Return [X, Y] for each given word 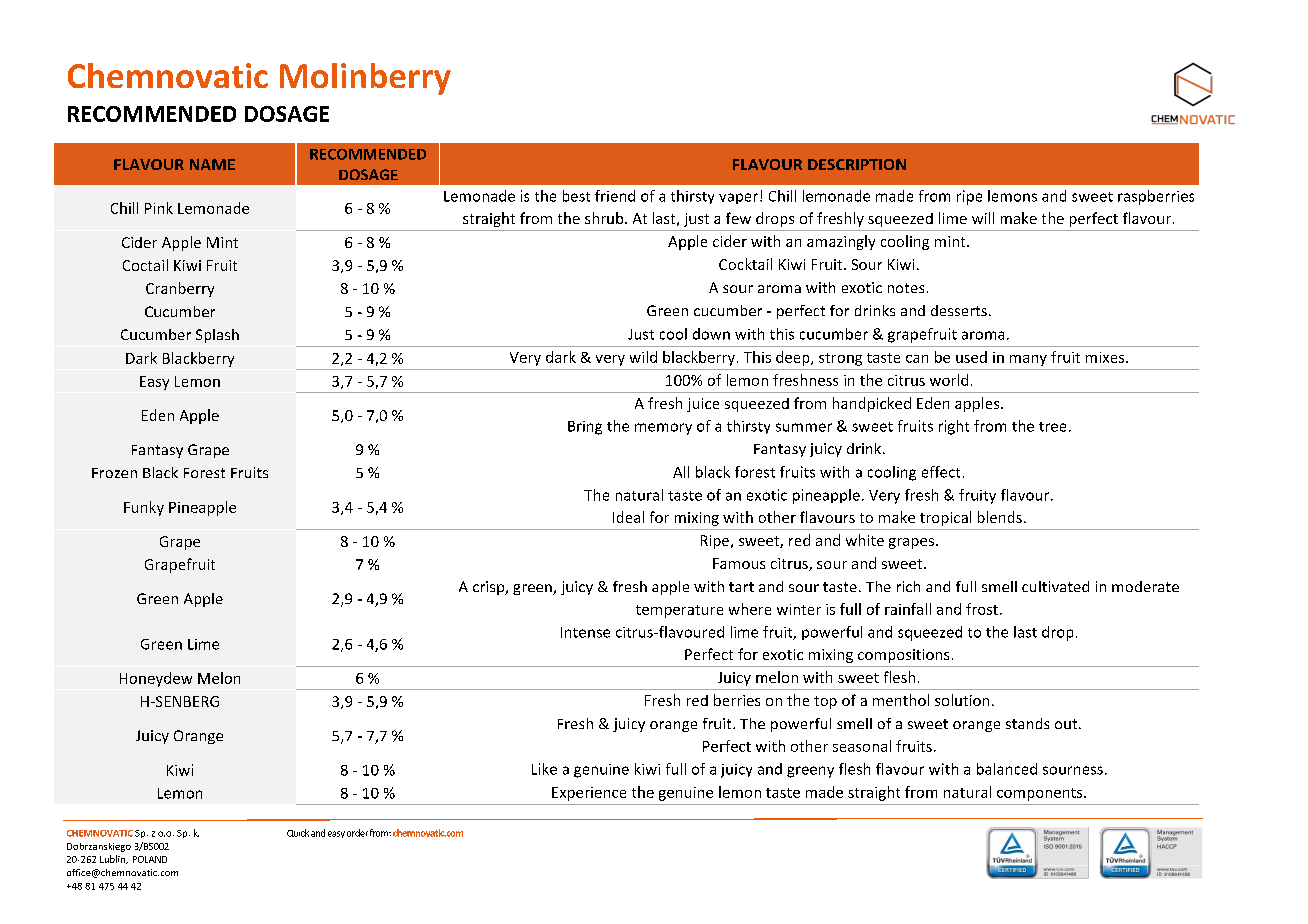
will [983, 218]
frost [983, 609]
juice [703, 405]
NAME [212, 164]
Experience [589, 794]
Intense [585, 632]
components [1041, 794]
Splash [217, 336]
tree [1052, 427]
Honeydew [156, 679]
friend [615, 196]
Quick [298, 833]
